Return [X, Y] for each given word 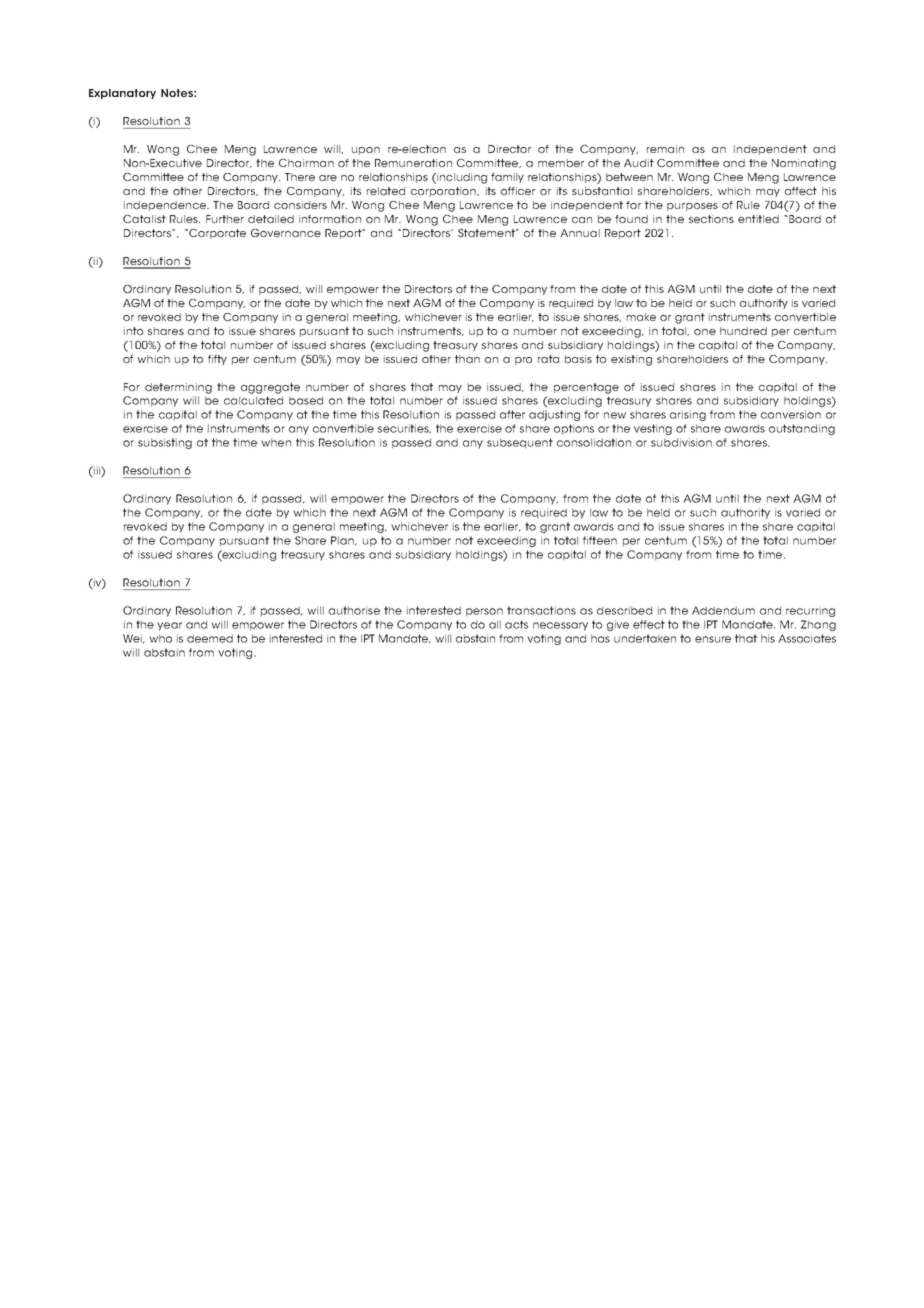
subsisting [165, 443]
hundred [743, 331]
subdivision [681, 442]
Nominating [804, 164]
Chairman [306, 163]
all [495, 624]
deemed [210, 638]
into [133, 331]
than [467, 359]
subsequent [520, 443]
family [507, 178]
